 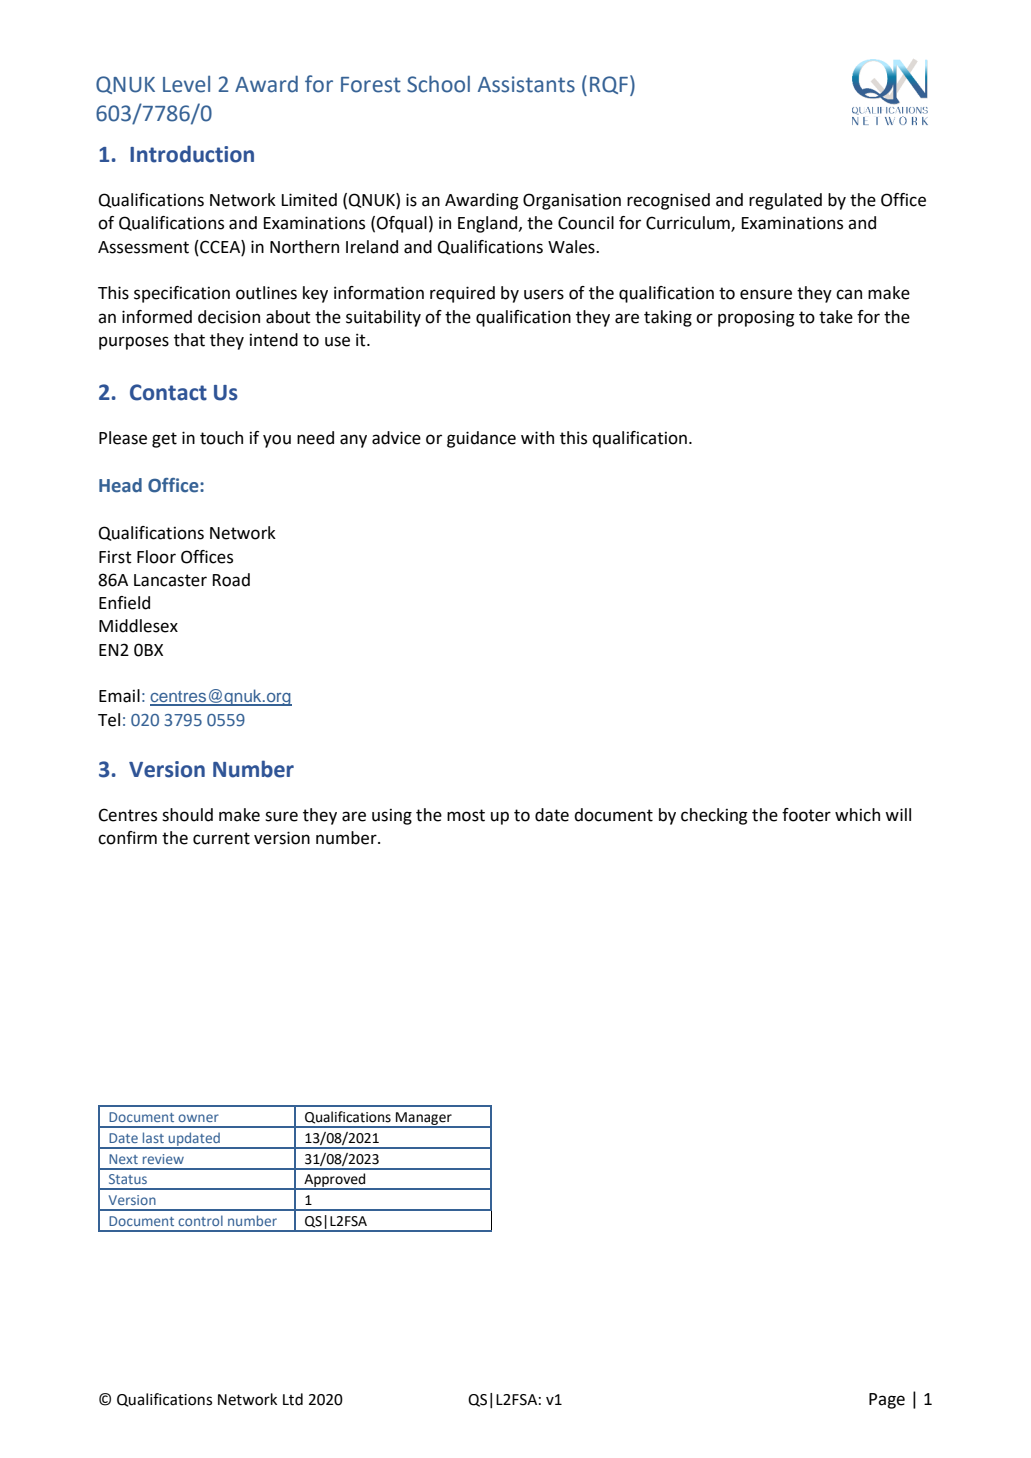 I want to click on owner, so click(x=198, y=1118).
